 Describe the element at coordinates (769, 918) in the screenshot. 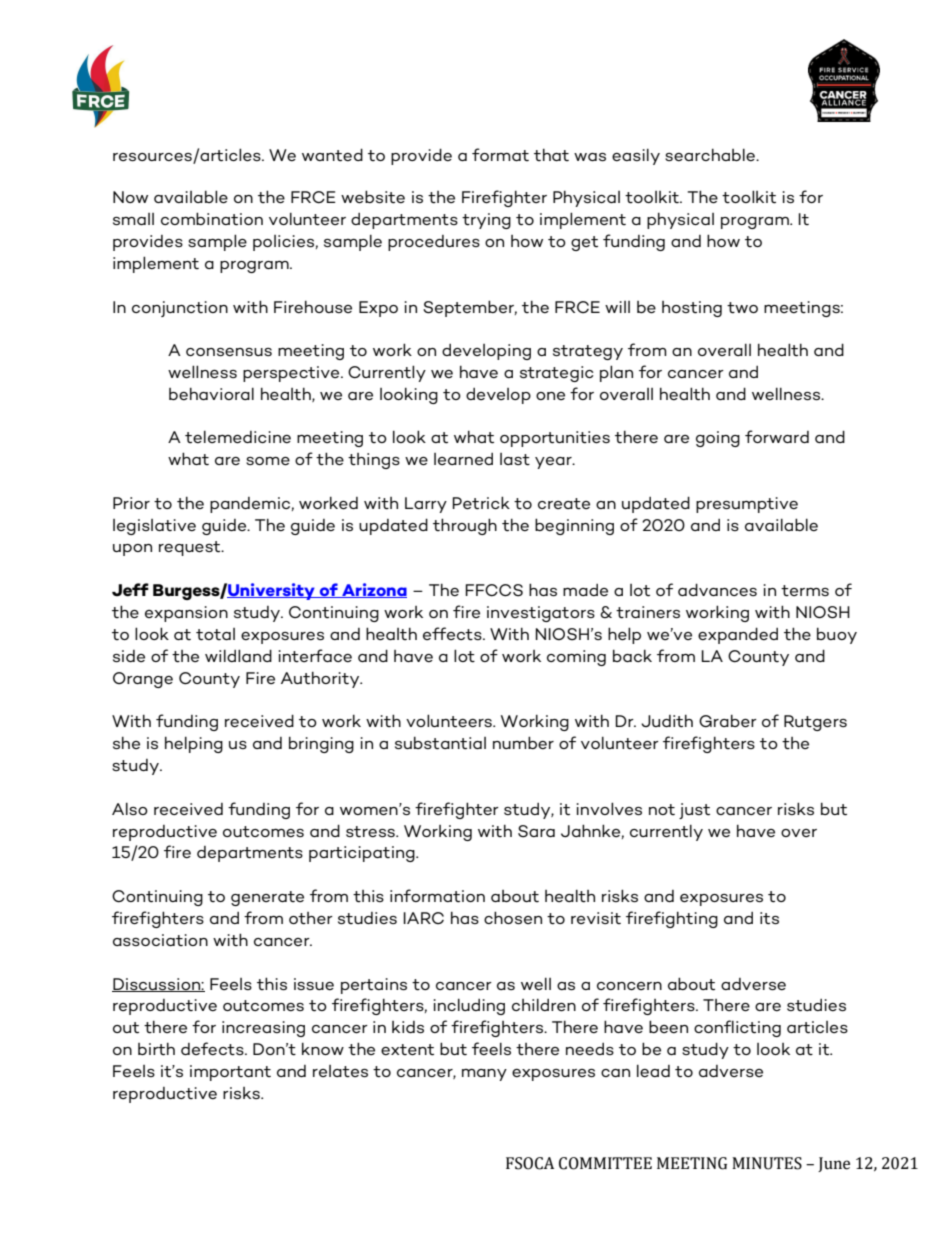

I see `its` at that location.
